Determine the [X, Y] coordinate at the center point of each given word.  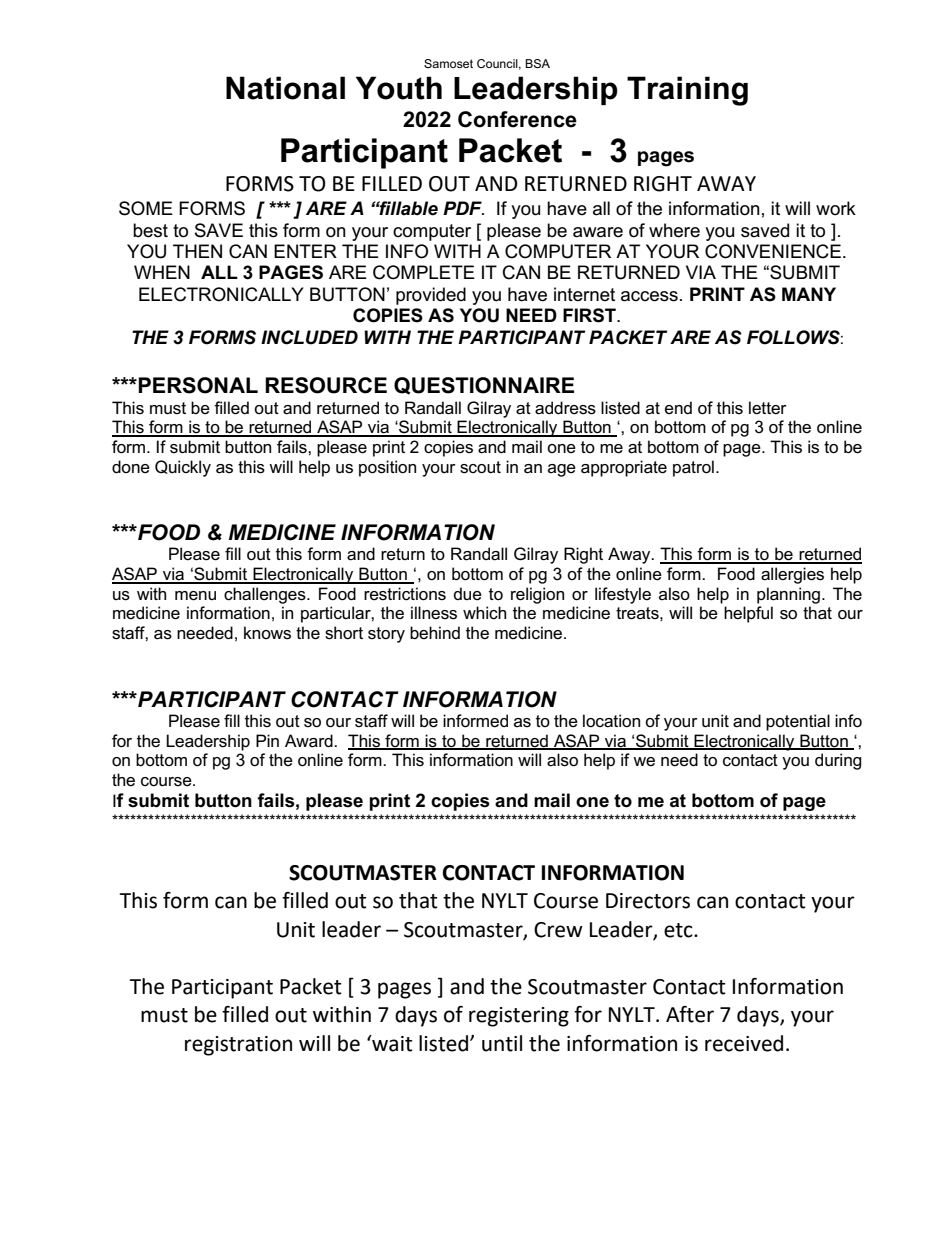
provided [431, 296]
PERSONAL [198, 385]
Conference [517, 119]
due [468, 594]
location [611, 721]
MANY [809, 294]
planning [790, 595]
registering [519, 1017]
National [285, 88]
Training [687, 91]
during [838, 761]
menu [195, 596]
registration [238, 1046]
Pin [267, 740]
